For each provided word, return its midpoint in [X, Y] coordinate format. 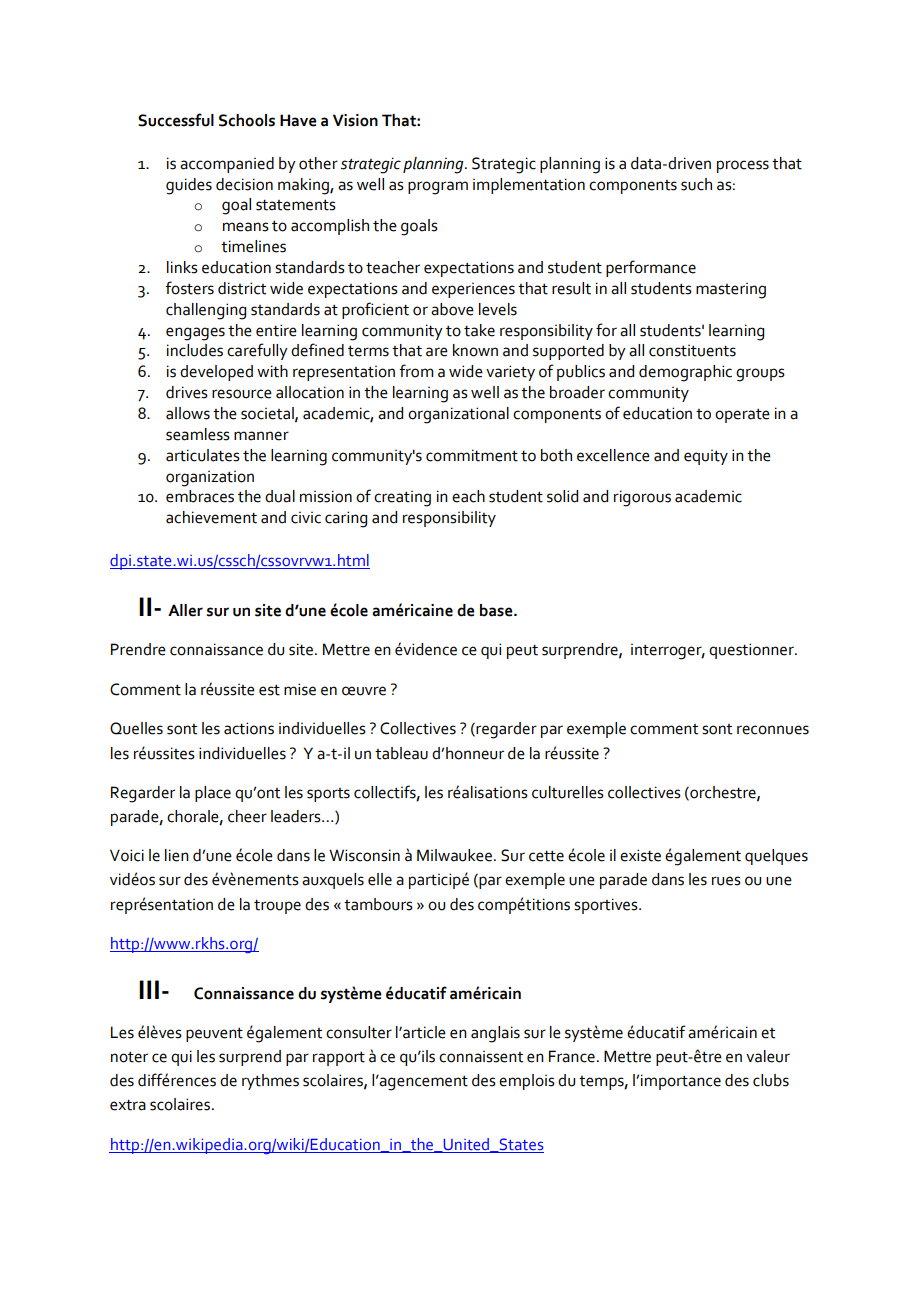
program [438, 188]
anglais [495, 1034]
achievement [211, 517]
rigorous [642, 498]
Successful [176, 120]
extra [128, 1105]
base [497, 610]
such [696, 184]
